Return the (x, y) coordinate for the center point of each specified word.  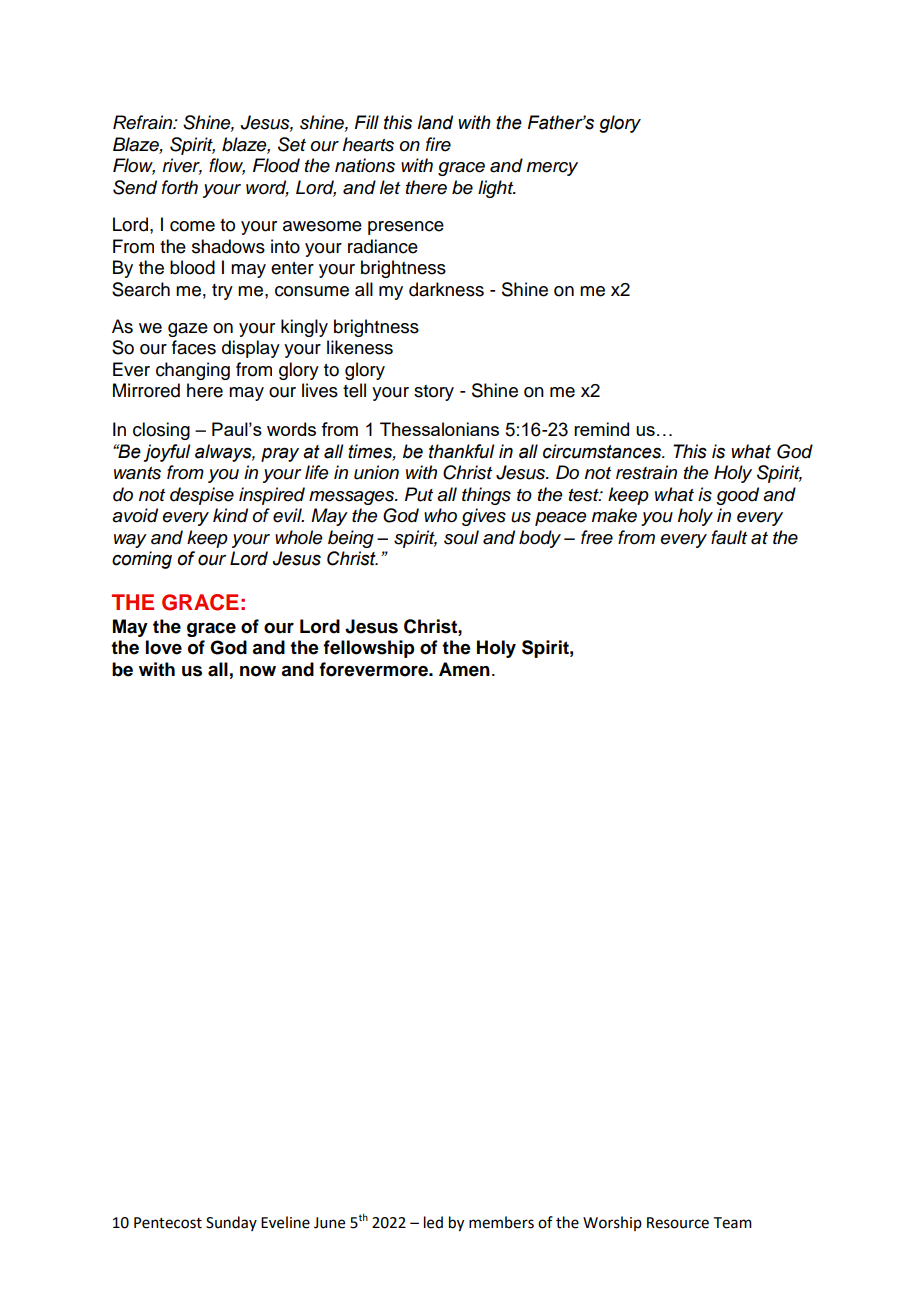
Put (419, 494)
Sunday (231, 1223)
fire (438, 144)
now (258, 671)
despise (202, 496)
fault (729, 537)
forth (180, 187)
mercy (552, 169)
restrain (646, 472)
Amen (464, 669)
